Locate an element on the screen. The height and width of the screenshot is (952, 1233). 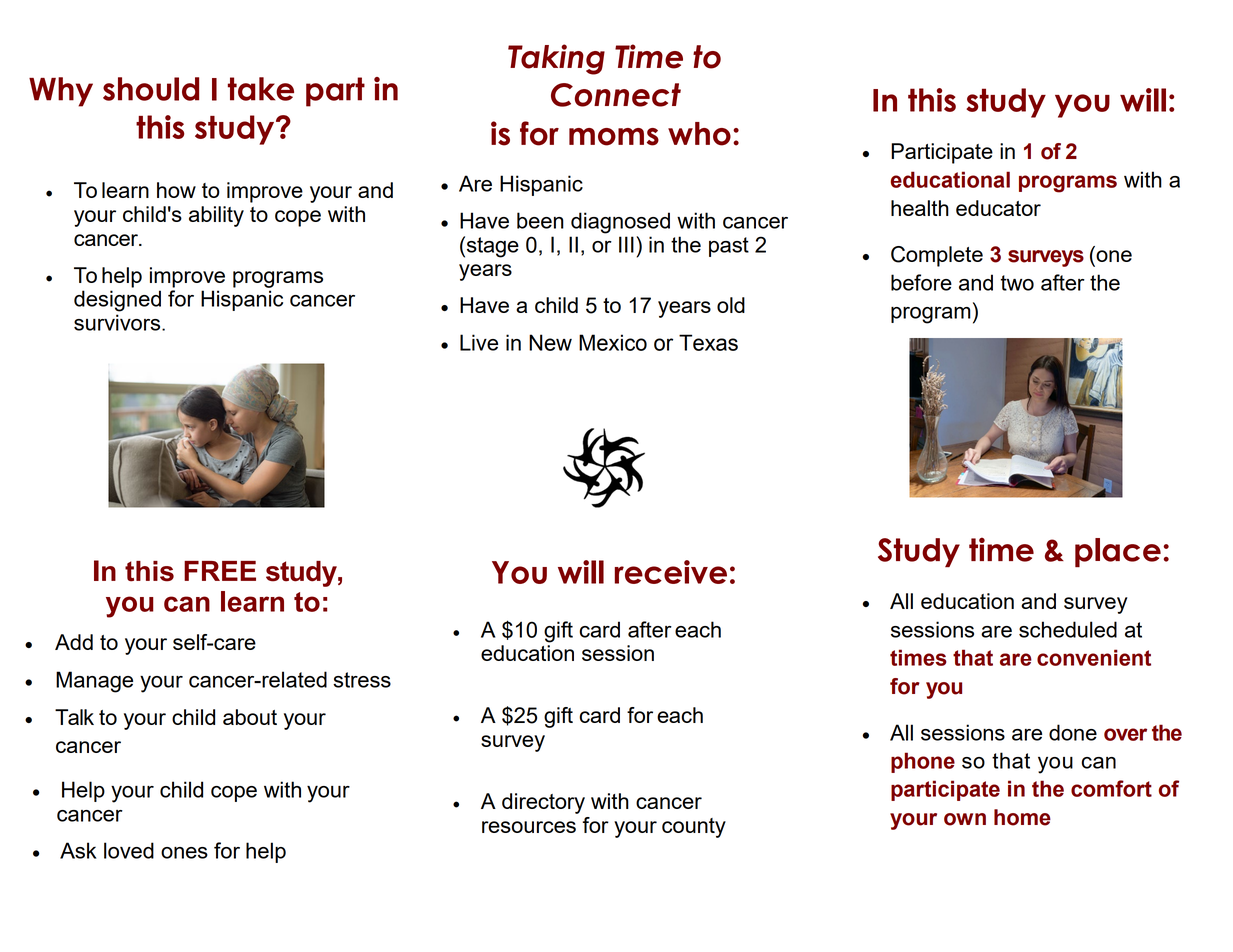
should is located at coordinates (151, 89).
